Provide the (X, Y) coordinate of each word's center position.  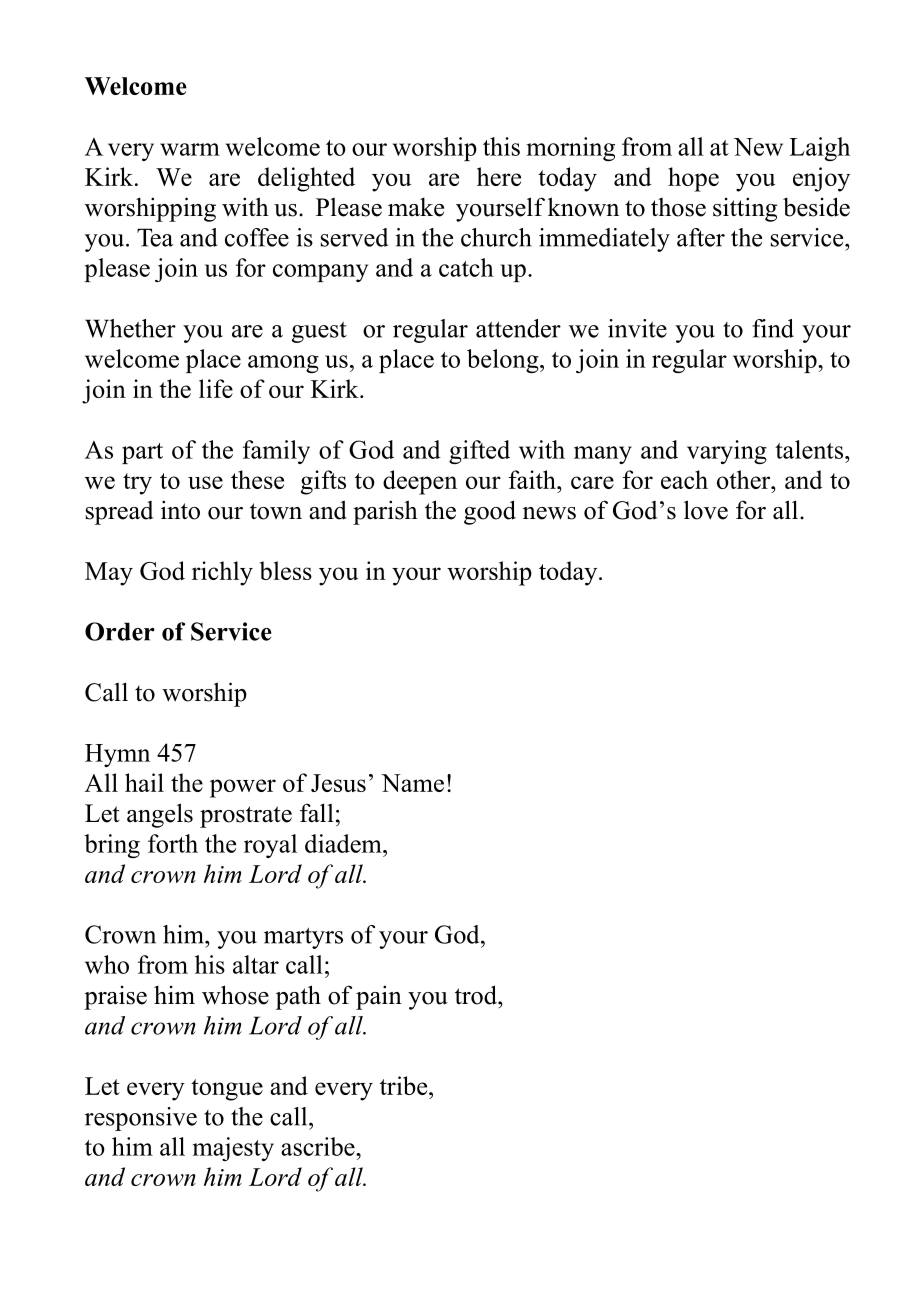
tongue (227, 1090)
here (499, 176)
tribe (405, 1085)
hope (693, 179)
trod (477, 995)
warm (190, 149)
